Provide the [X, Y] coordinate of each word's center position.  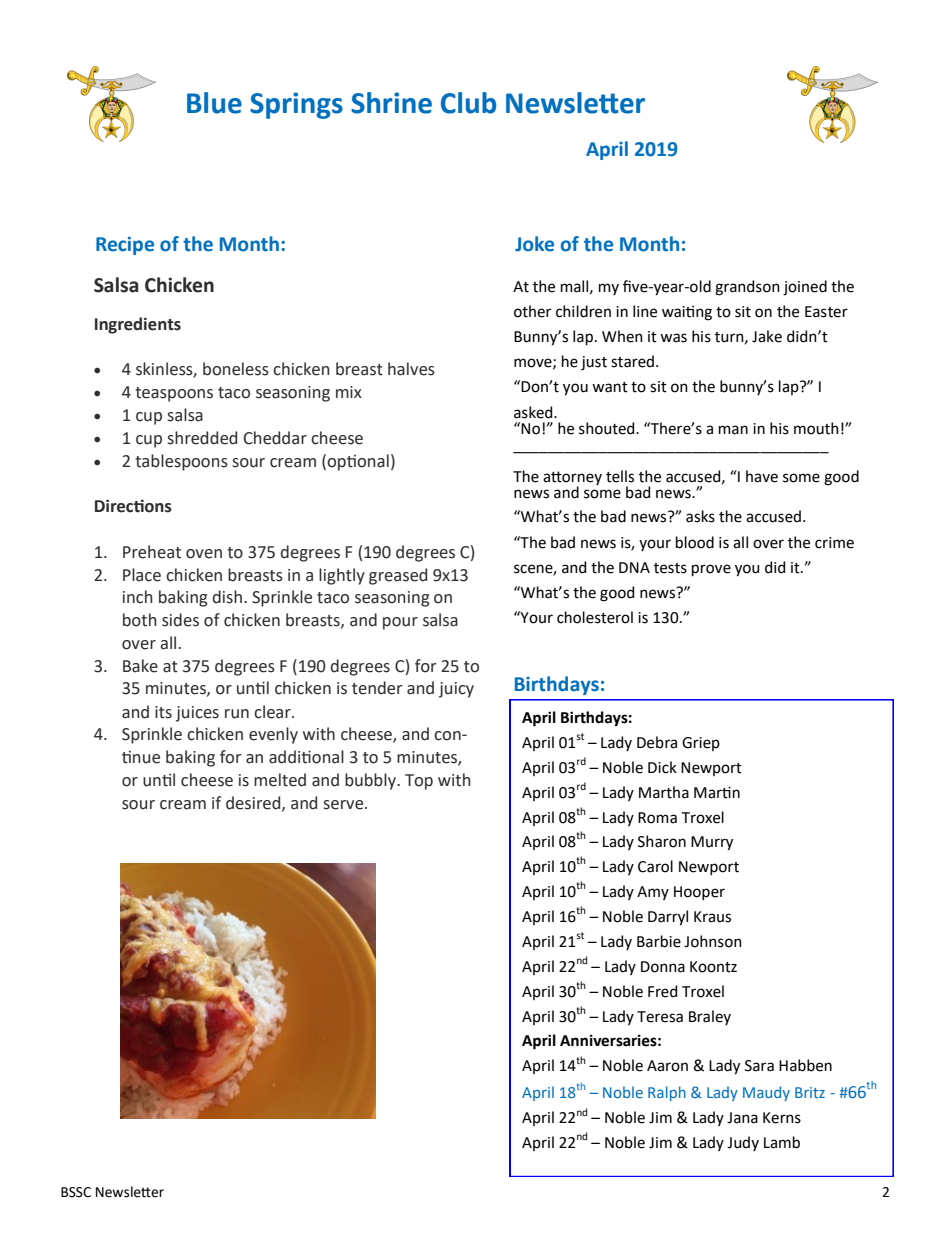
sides [180, 620]
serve [345, 805]
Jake [767, 336]
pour [400, 623]
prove [711, 570]
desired [254, 803]
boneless [236, 369]
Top [419, 782]
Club [468, 103]
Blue [214, 103]
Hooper [699, 893]
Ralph [667, 1093]
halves [411, 369]
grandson [747, 288]
